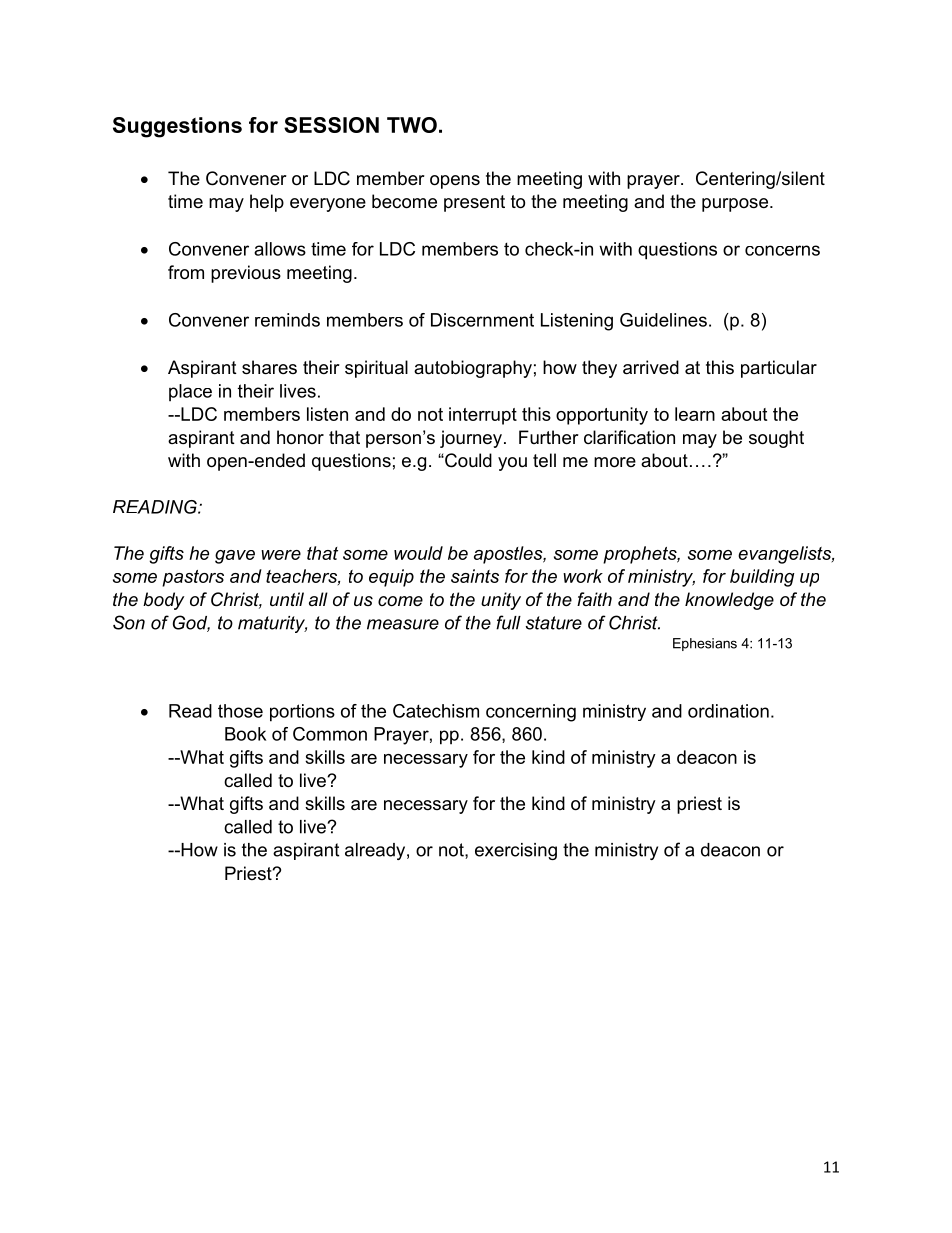 The height and width of the page is (1233, 952). What do you see at coordinates (729, 601) in the page?
I see `knowledge` at bounding box center [729, 601].
